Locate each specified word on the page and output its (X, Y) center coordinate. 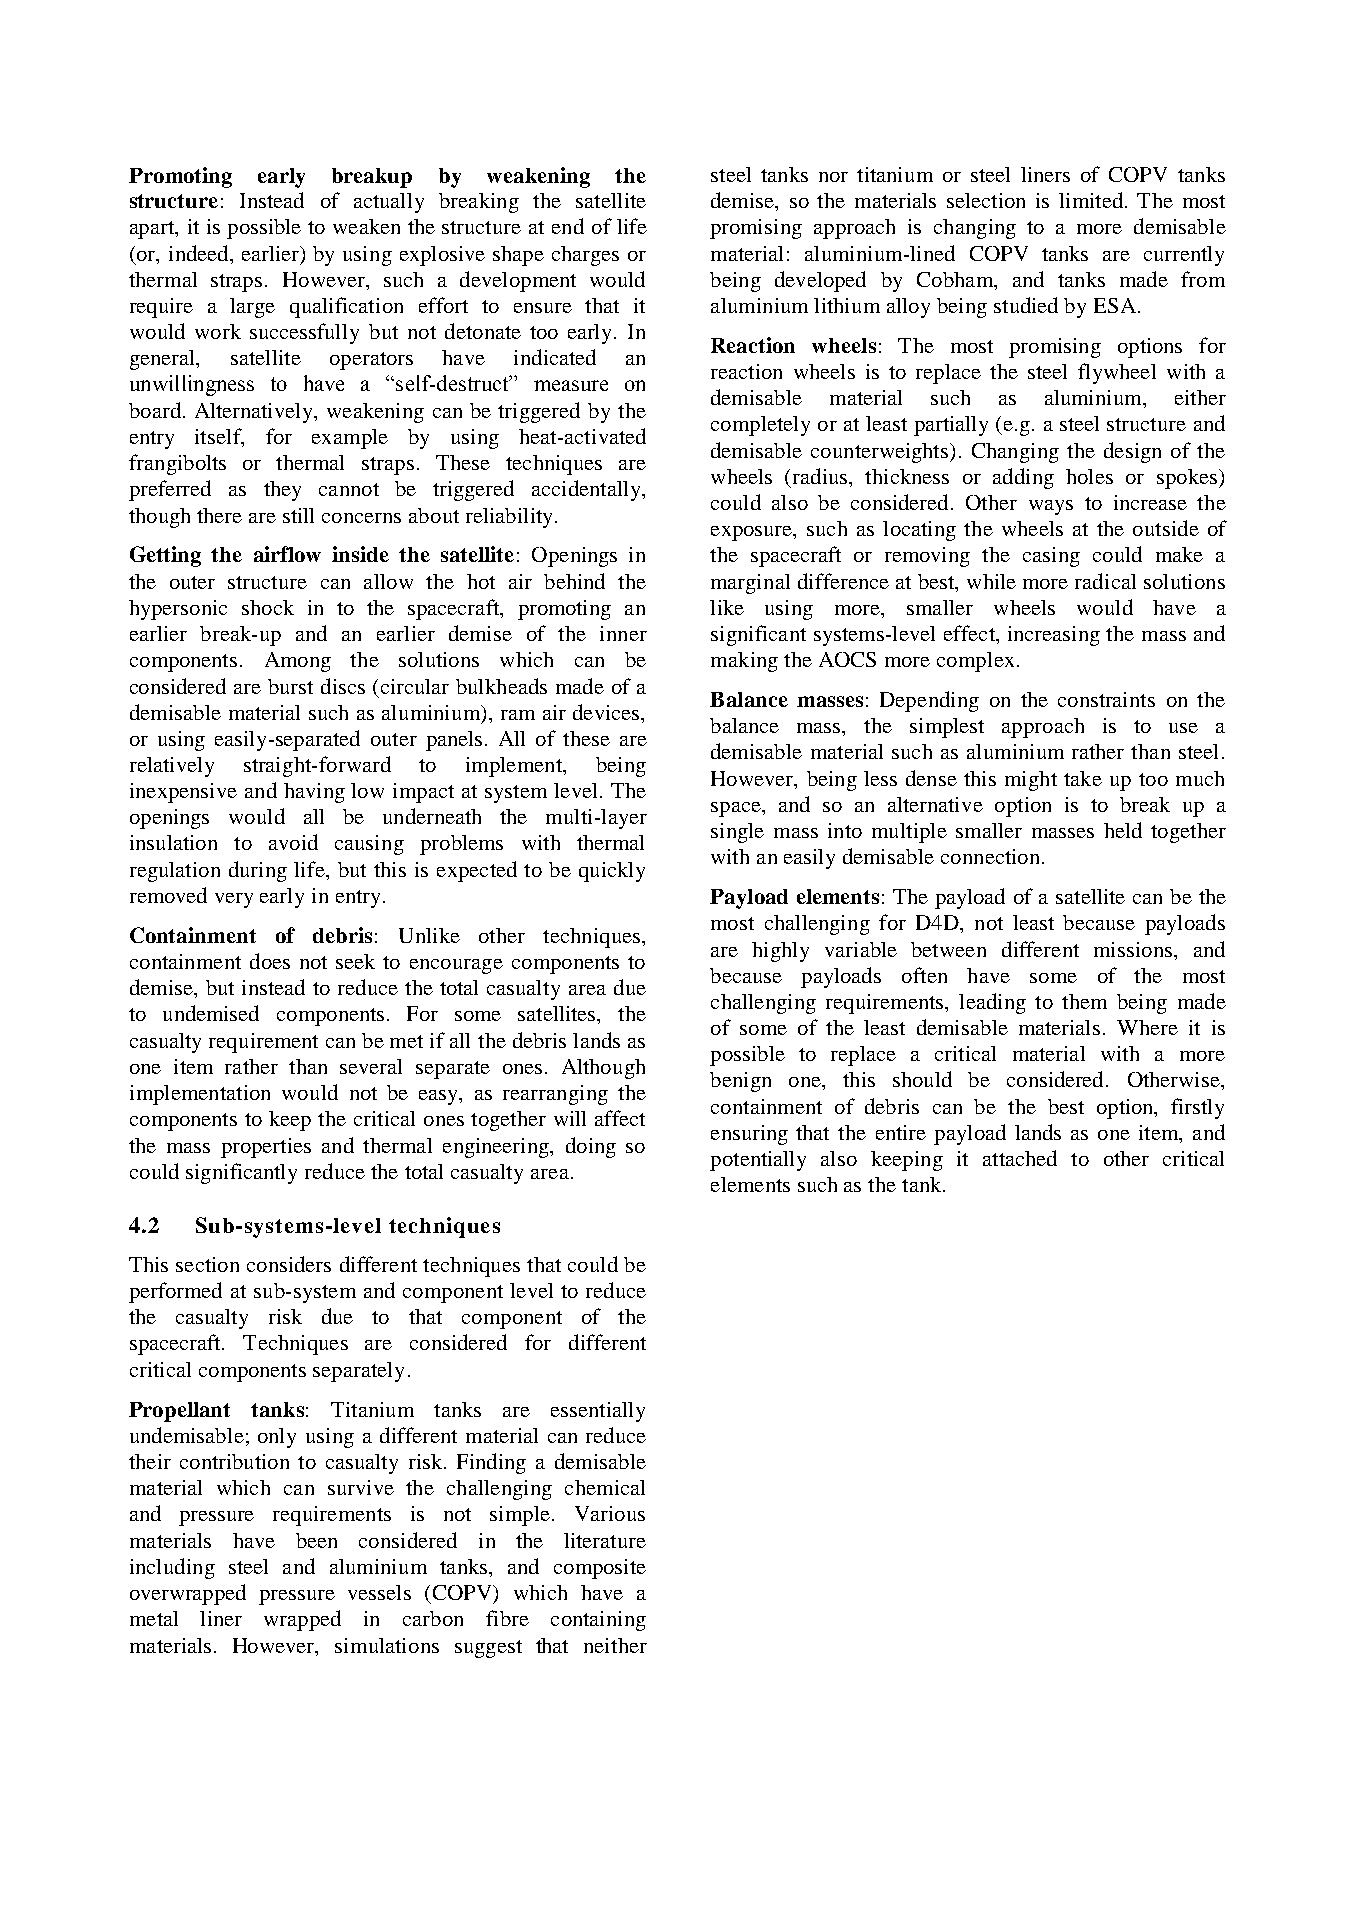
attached (1020, 1158)
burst (290, 686)
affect (620, 1118)
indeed (200, 253)
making (744, 662)
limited (1091, 200)
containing (598, 1621)
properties (266, 1148)
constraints (1106, 699)
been (316, 1540)
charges (585, 256)
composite (600, 1569)
